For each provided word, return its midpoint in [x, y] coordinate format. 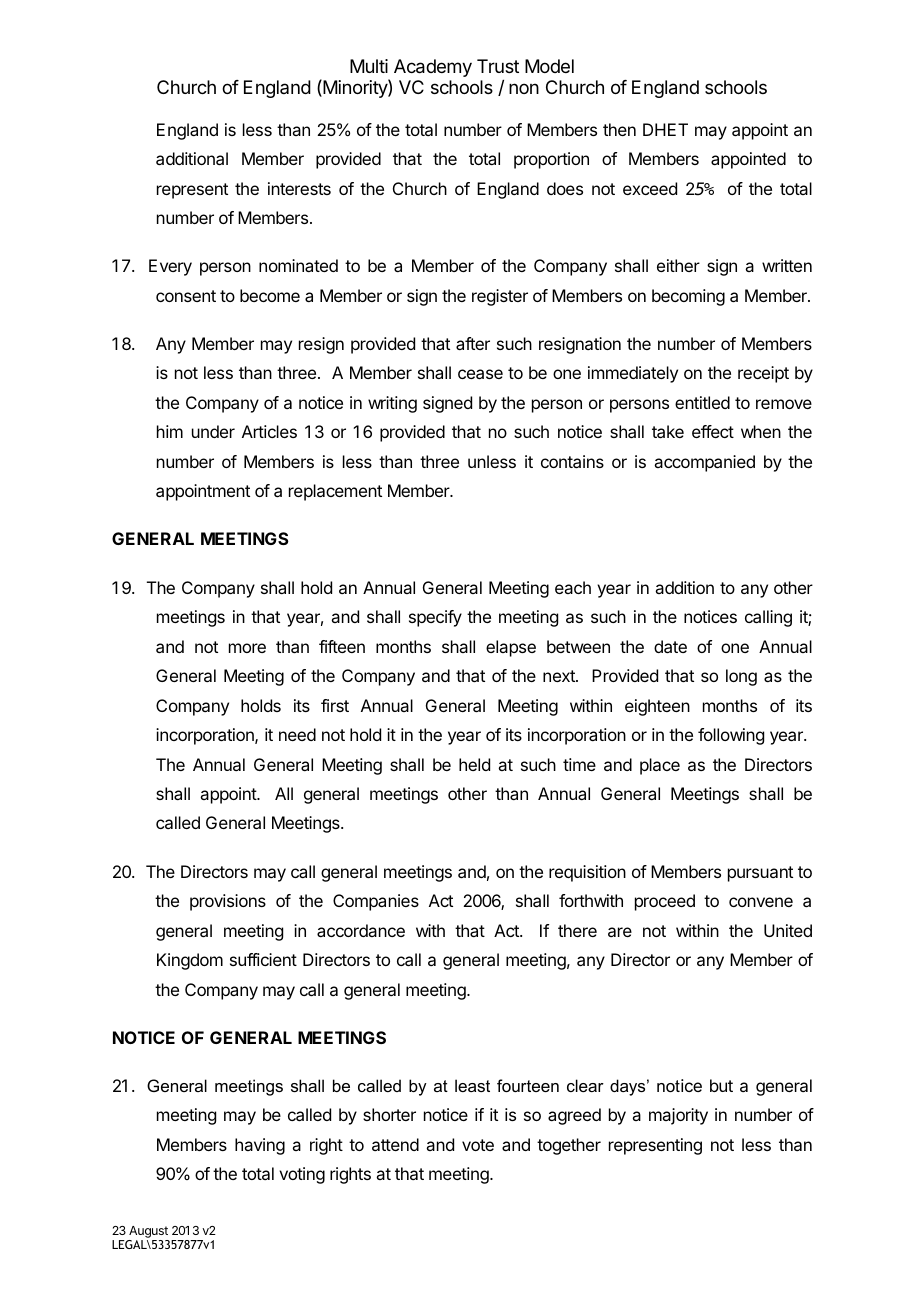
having [260, 1146]
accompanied [704, 463]
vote [478, 1145]
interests [299, 188]
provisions [228, 902]
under [213, 431]
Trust [498, 66]
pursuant [760, 874]
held [474, 764]
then [619, 129]
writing [392, 404]
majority [678, 1116]
